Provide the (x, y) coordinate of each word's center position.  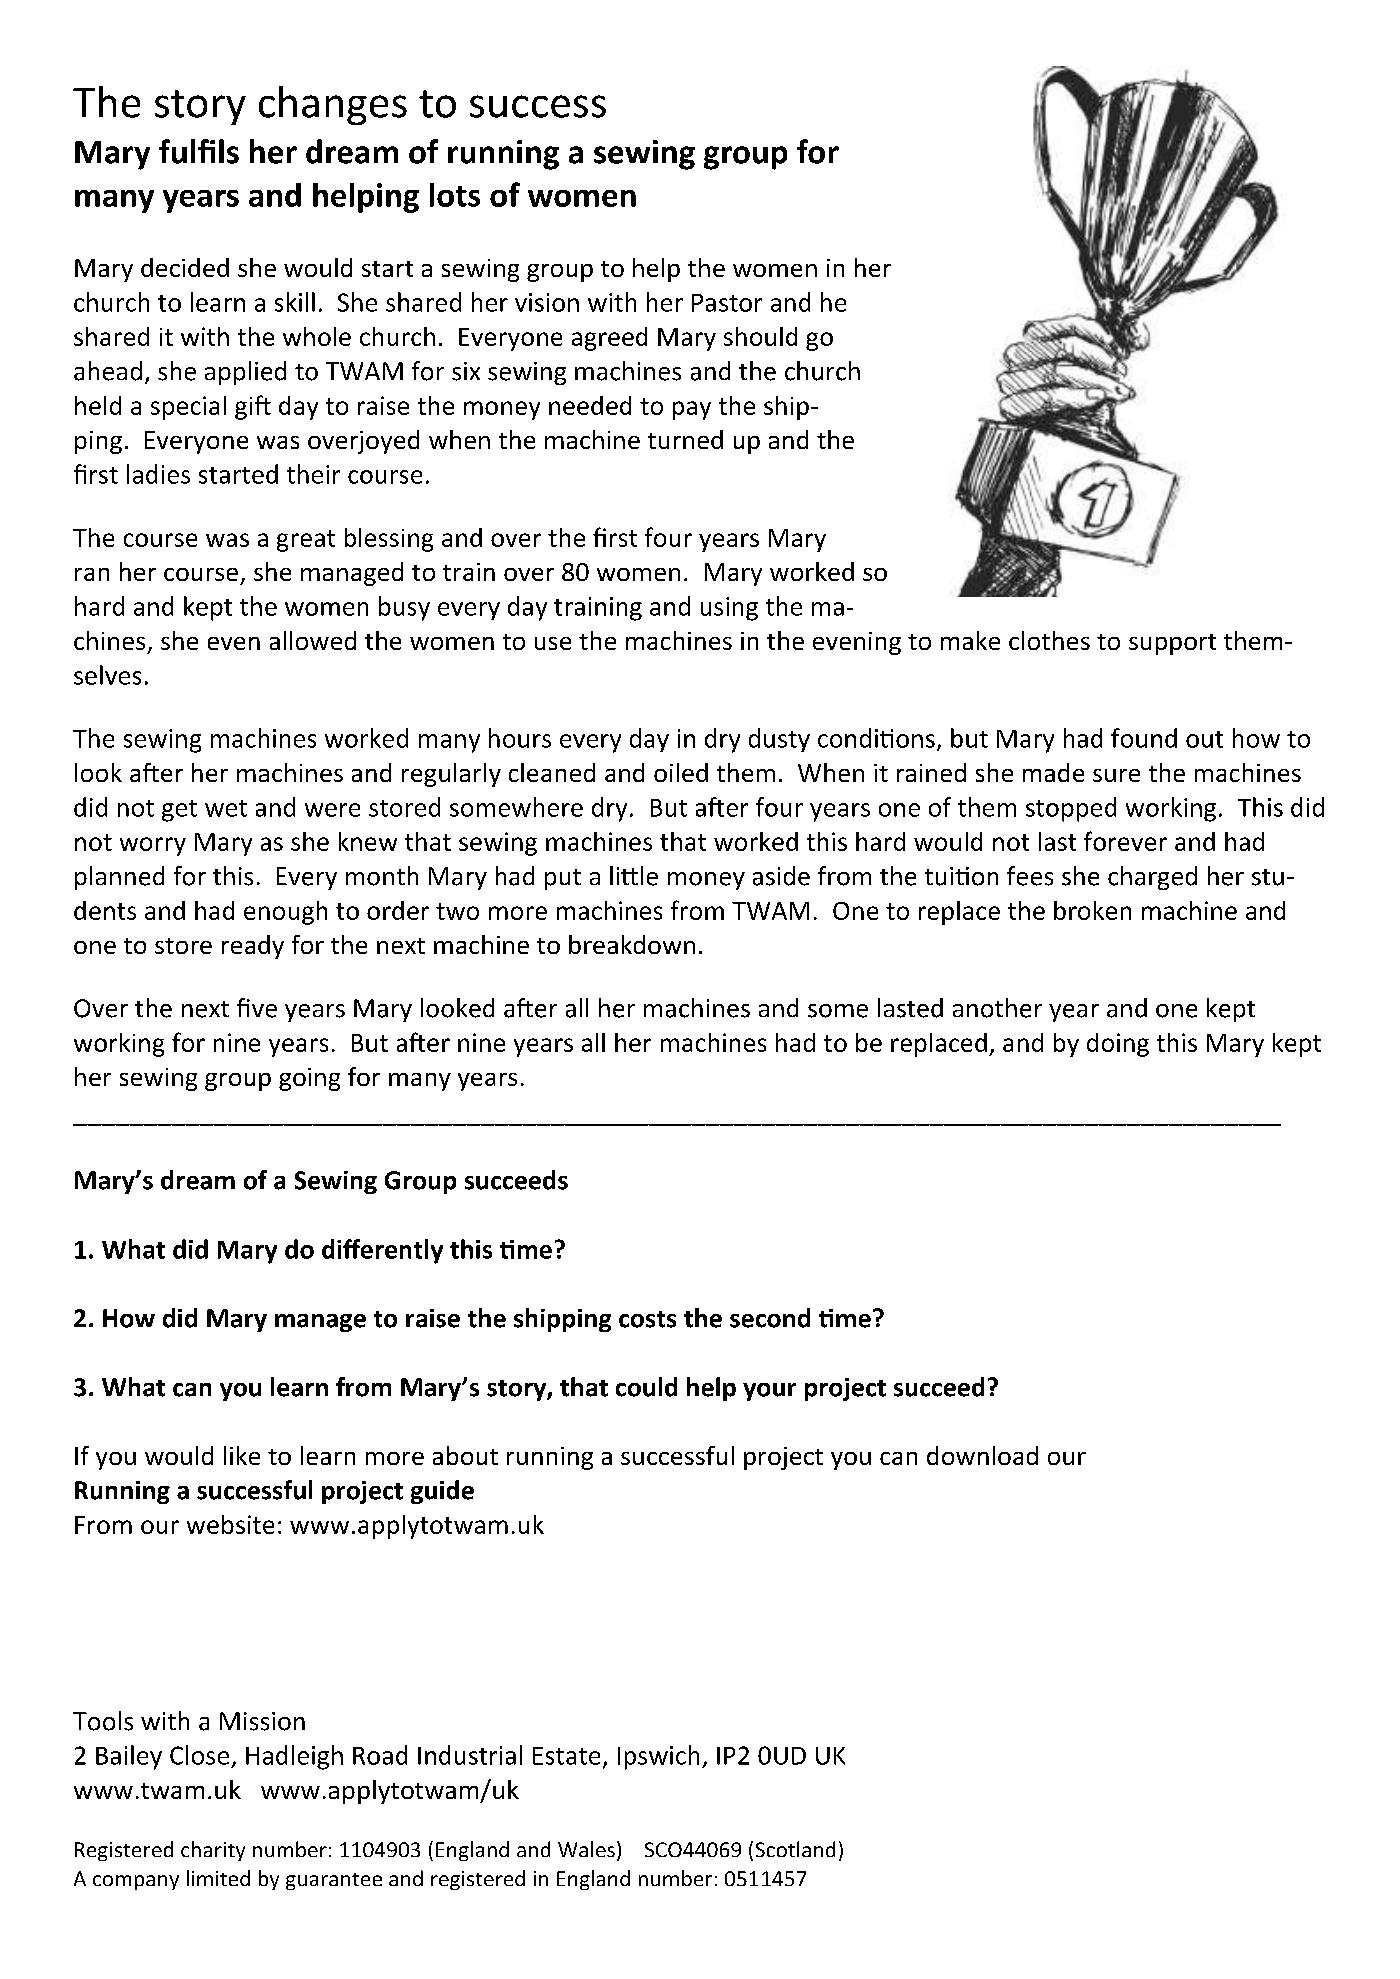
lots (455, 195)
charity (213, 1851)
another (997, 1008)
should (760, 336)
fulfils (199, 151)
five (257, 1008)
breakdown (632, 944)
